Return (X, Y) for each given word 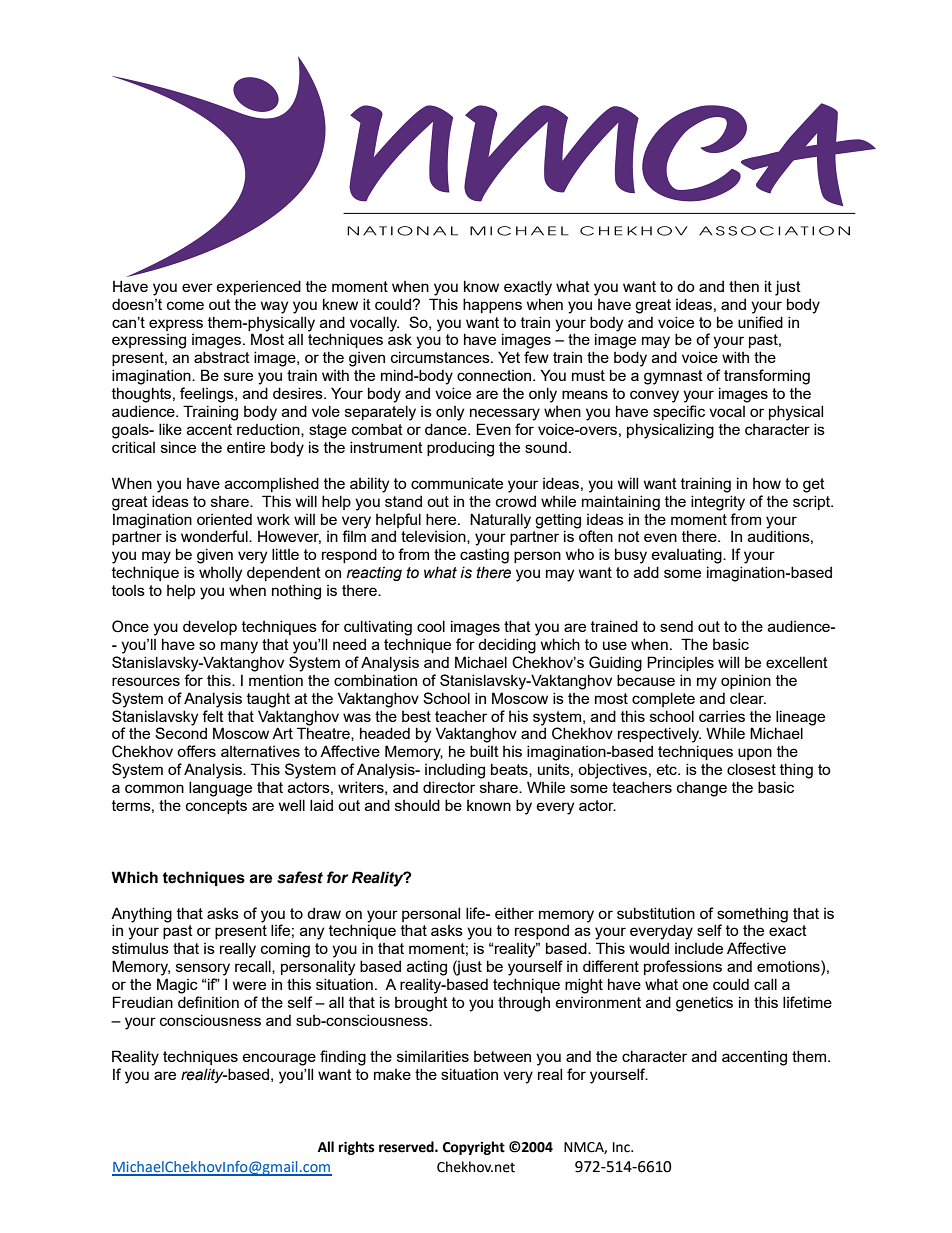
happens (492, 305)
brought (421, 1004)
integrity (718, 503)
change (702, 789)
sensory (203, 969)
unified (760, 322)
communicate (457, 483)
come (185, 305)
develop (210, 627)
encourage (279, 1059)
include (699, 948)
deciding (507, 646)
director (449, 787)
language (220, 789)
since (178, 447)
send (676, 626)
